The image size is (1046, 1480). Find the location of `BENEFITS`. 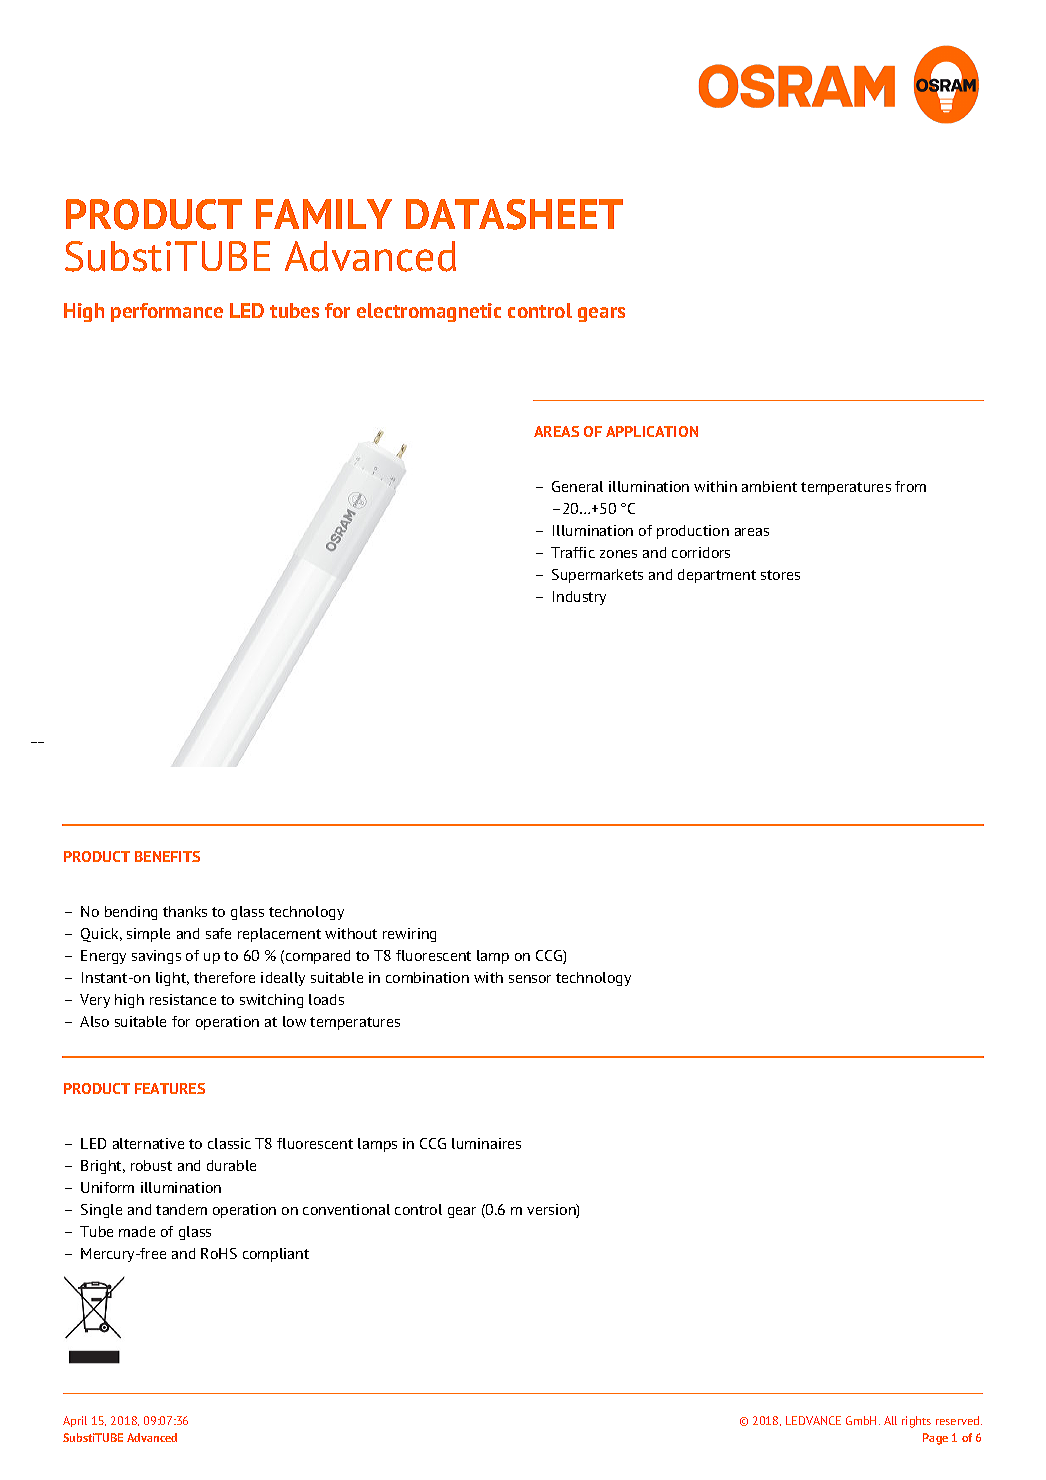

BENEFITS is located at coordinates (167, 856).
